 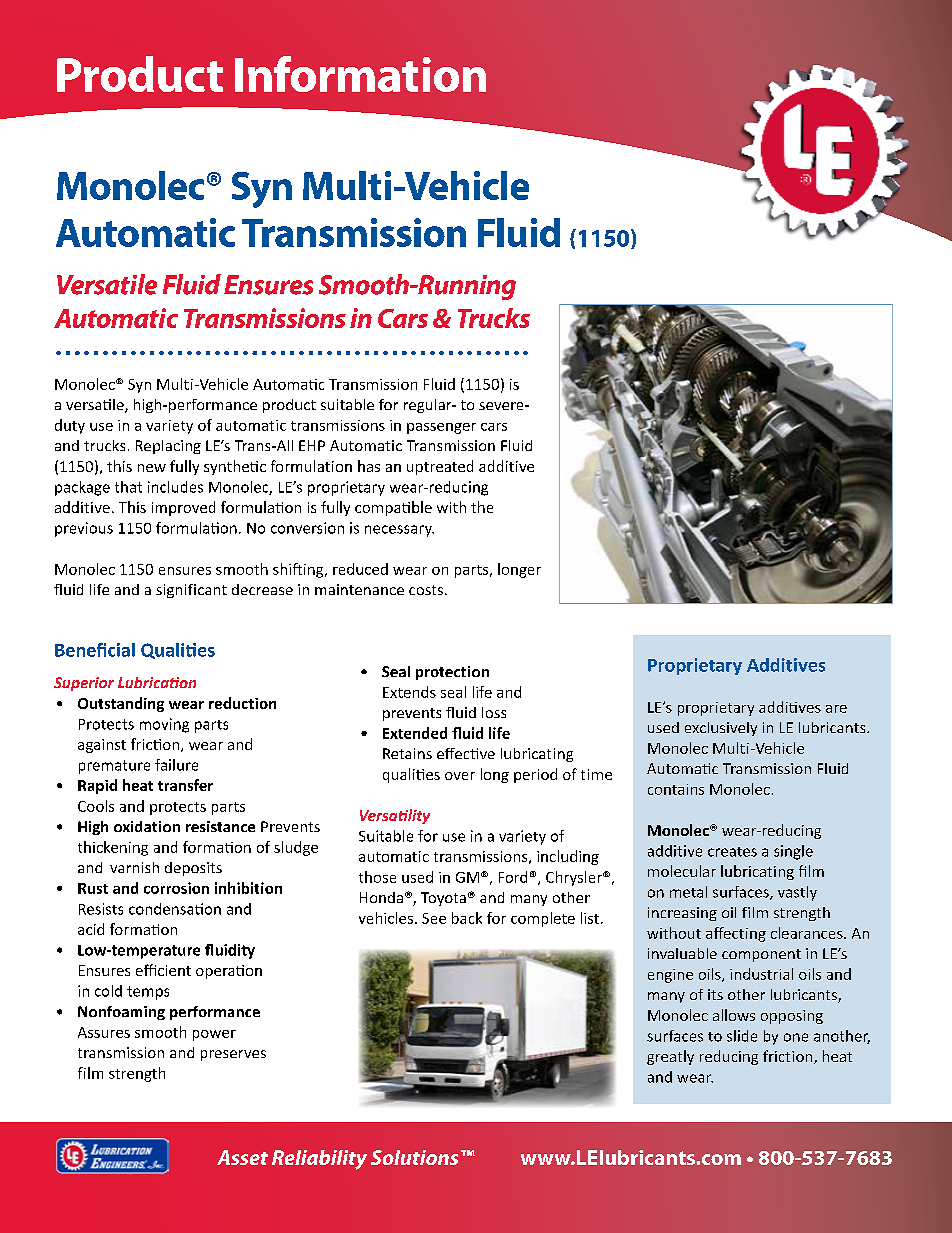 What do you see at coordinates (460, 776) in the page?
I see `over` at bounding box center [460, 776].
